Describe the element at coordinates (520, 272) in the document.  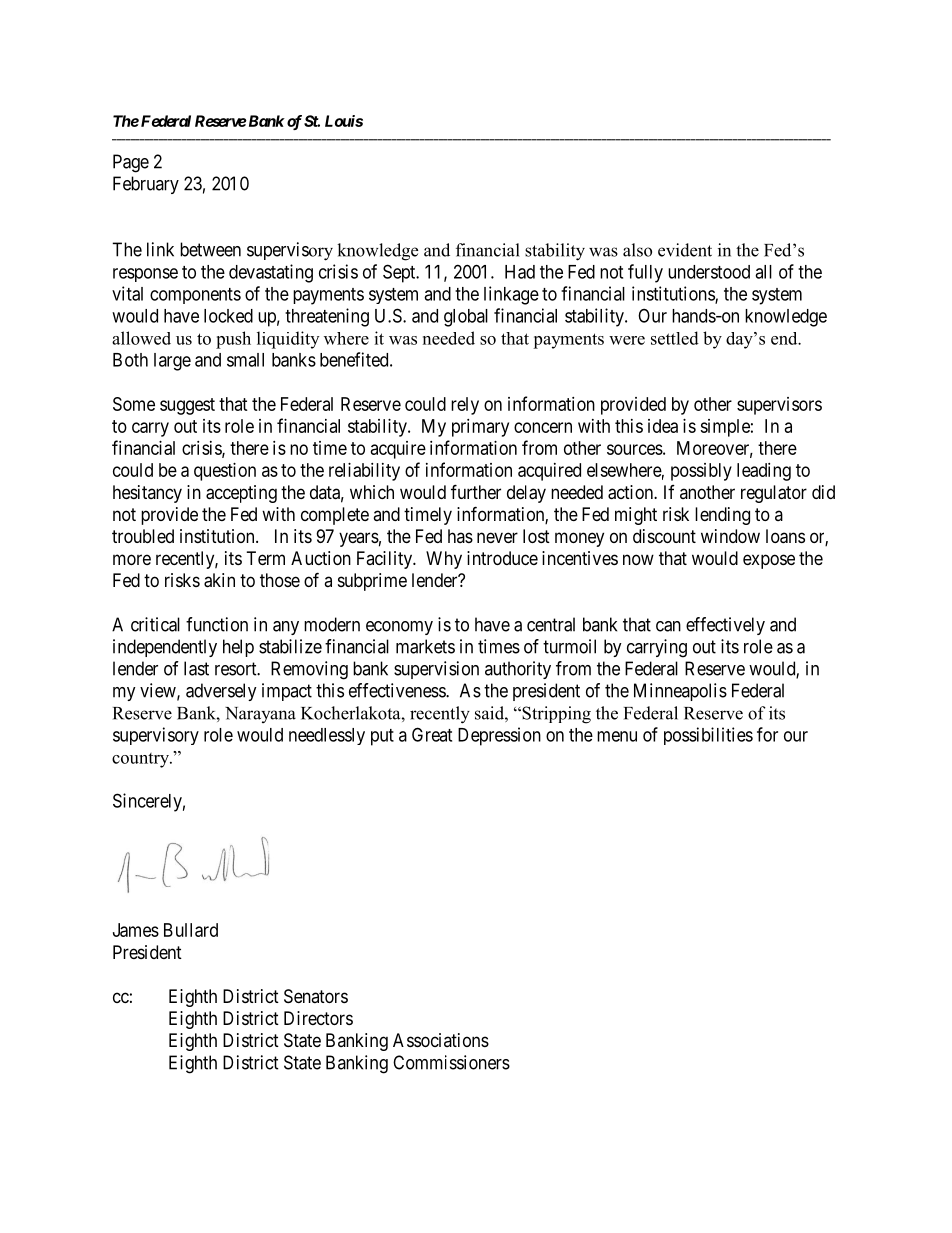
I see `Had` at that location.
